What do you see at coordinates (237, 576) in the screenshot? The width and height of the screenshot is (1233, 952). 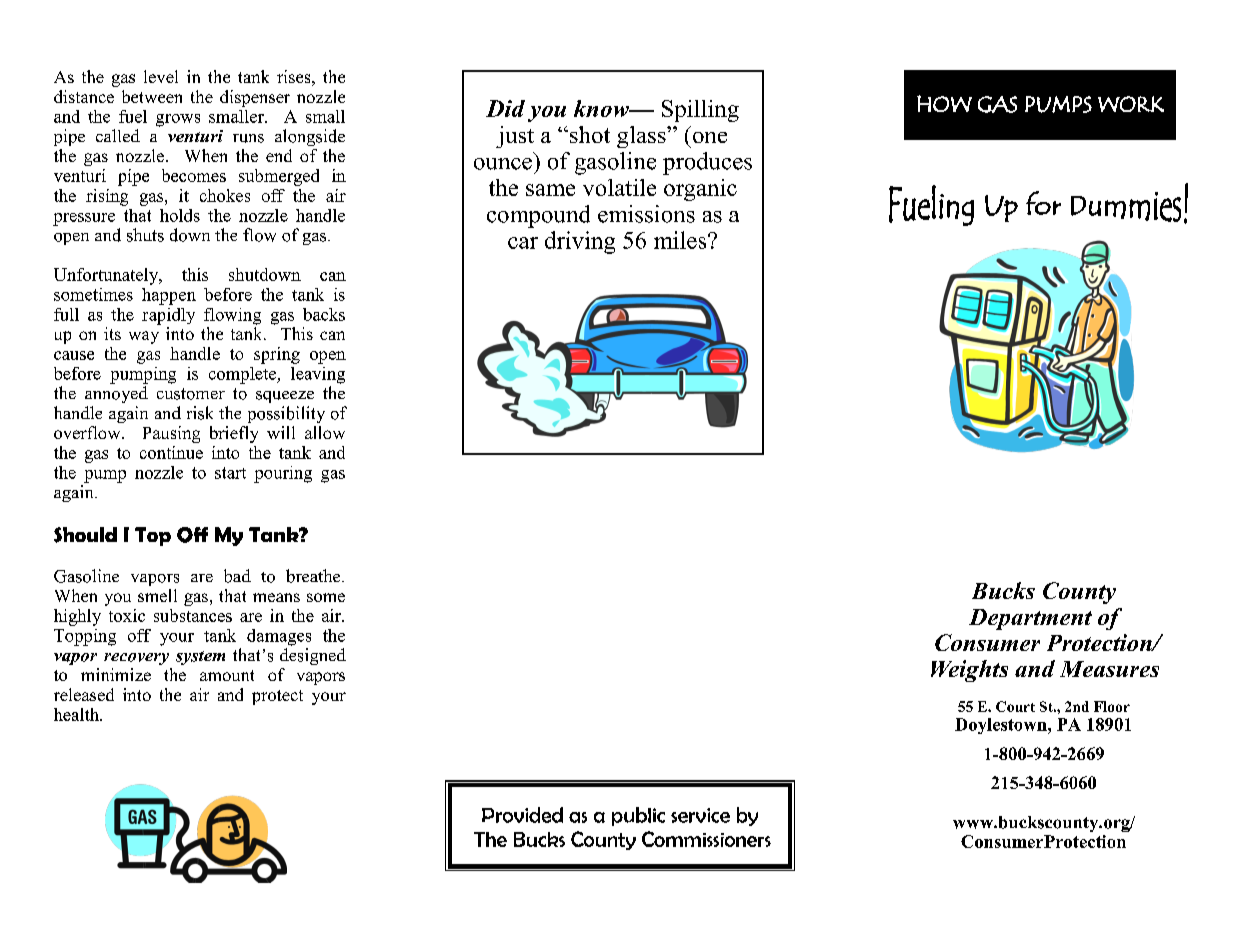 I see `bad` at bounding box center [237, 576].
